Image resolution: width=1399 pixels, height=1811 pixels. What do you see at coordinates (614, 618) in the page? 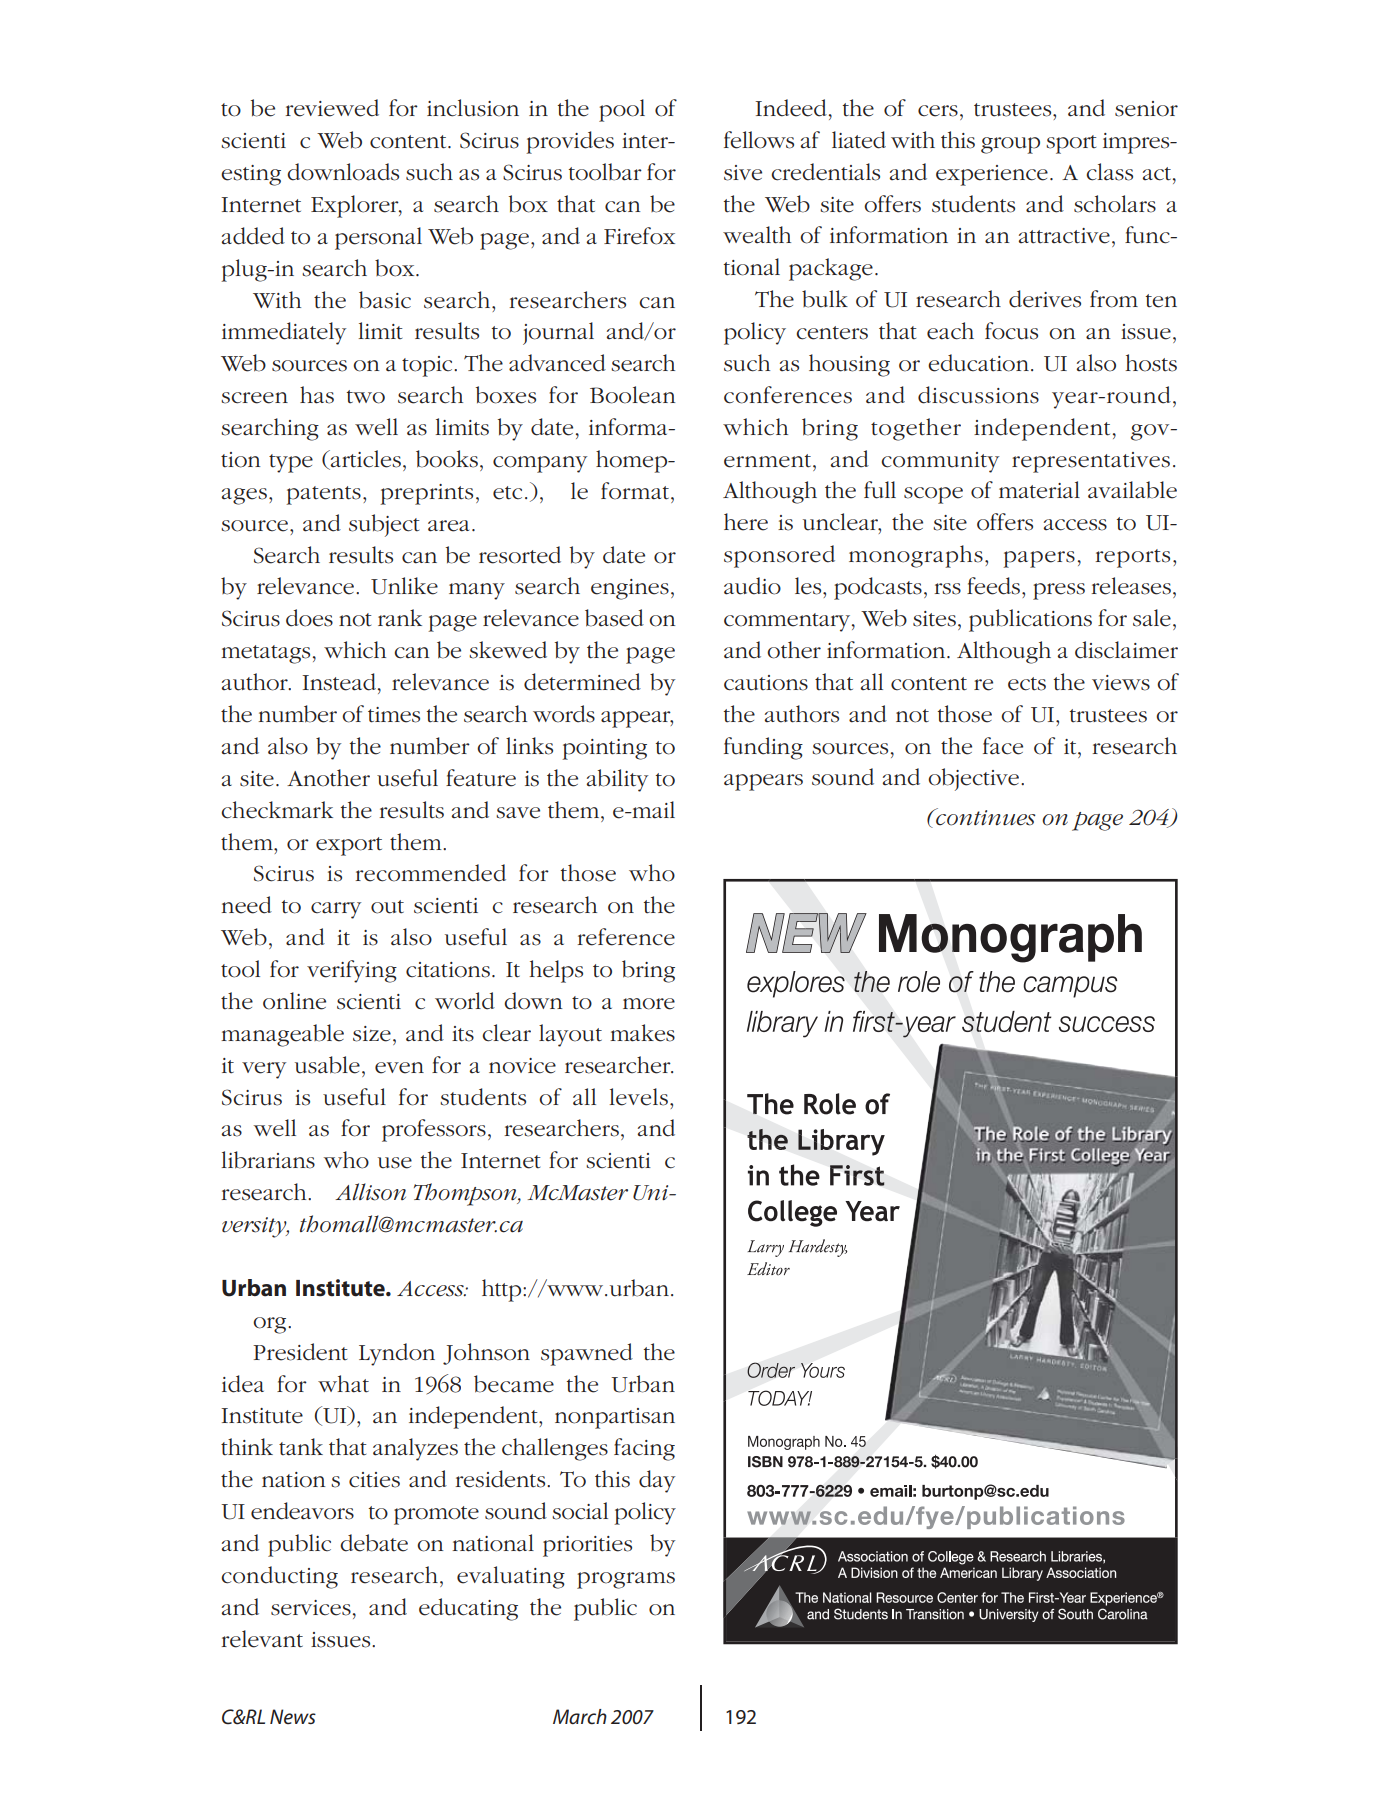
I see `based` at bounding box center [614, 618].
